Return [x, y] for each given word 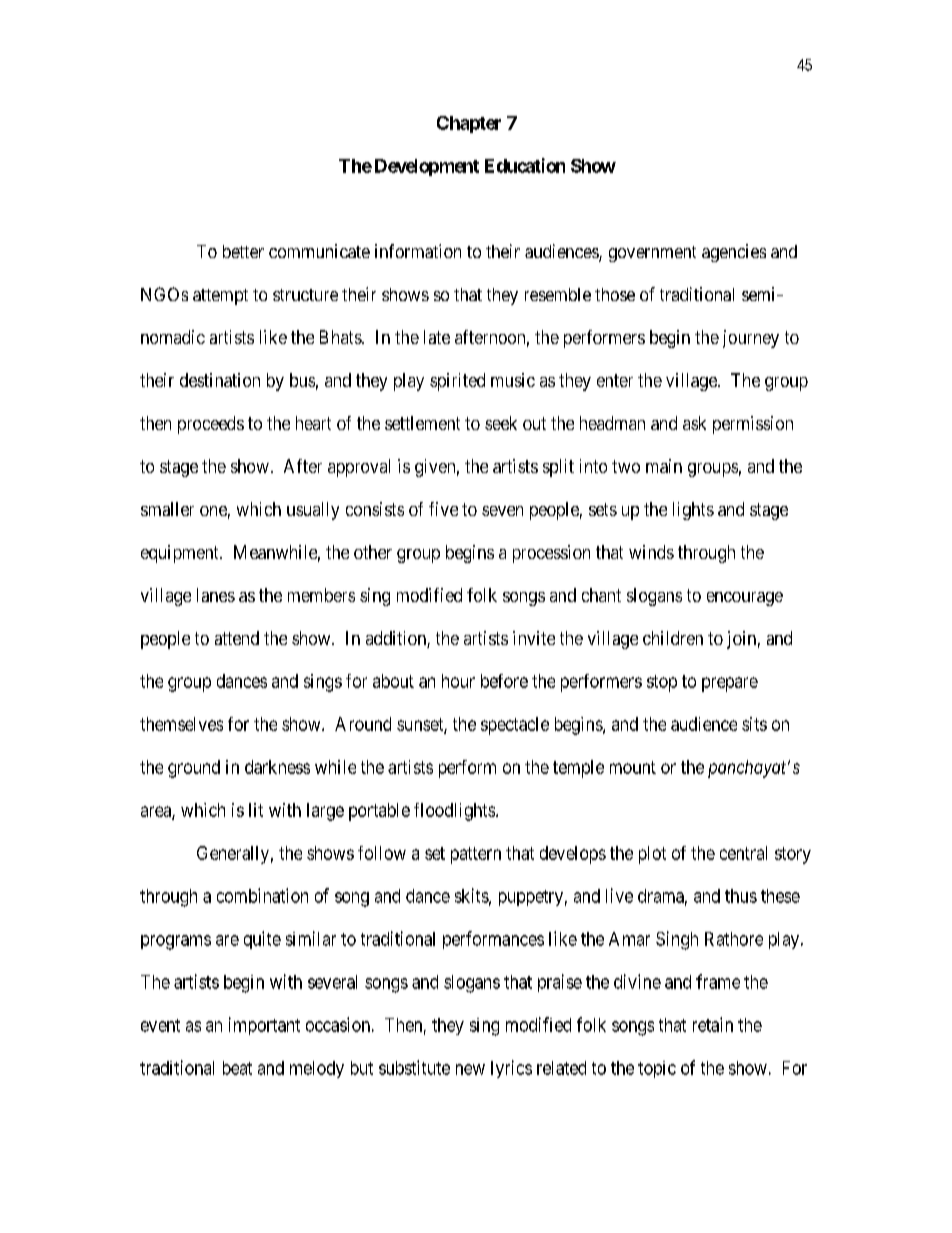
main [664, 466]
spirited [457, 382]
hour [458, 681]
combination [262, 895]
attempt [220, 297]
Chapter [469, 124]
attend [237, 638]
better [243, 251]
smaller [167, 509]
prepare [730, 684]
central [743, 853]
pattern [476, 855]
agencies [734, 253]
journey [751, 339]
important [264, 1026]
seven [502, 511]
